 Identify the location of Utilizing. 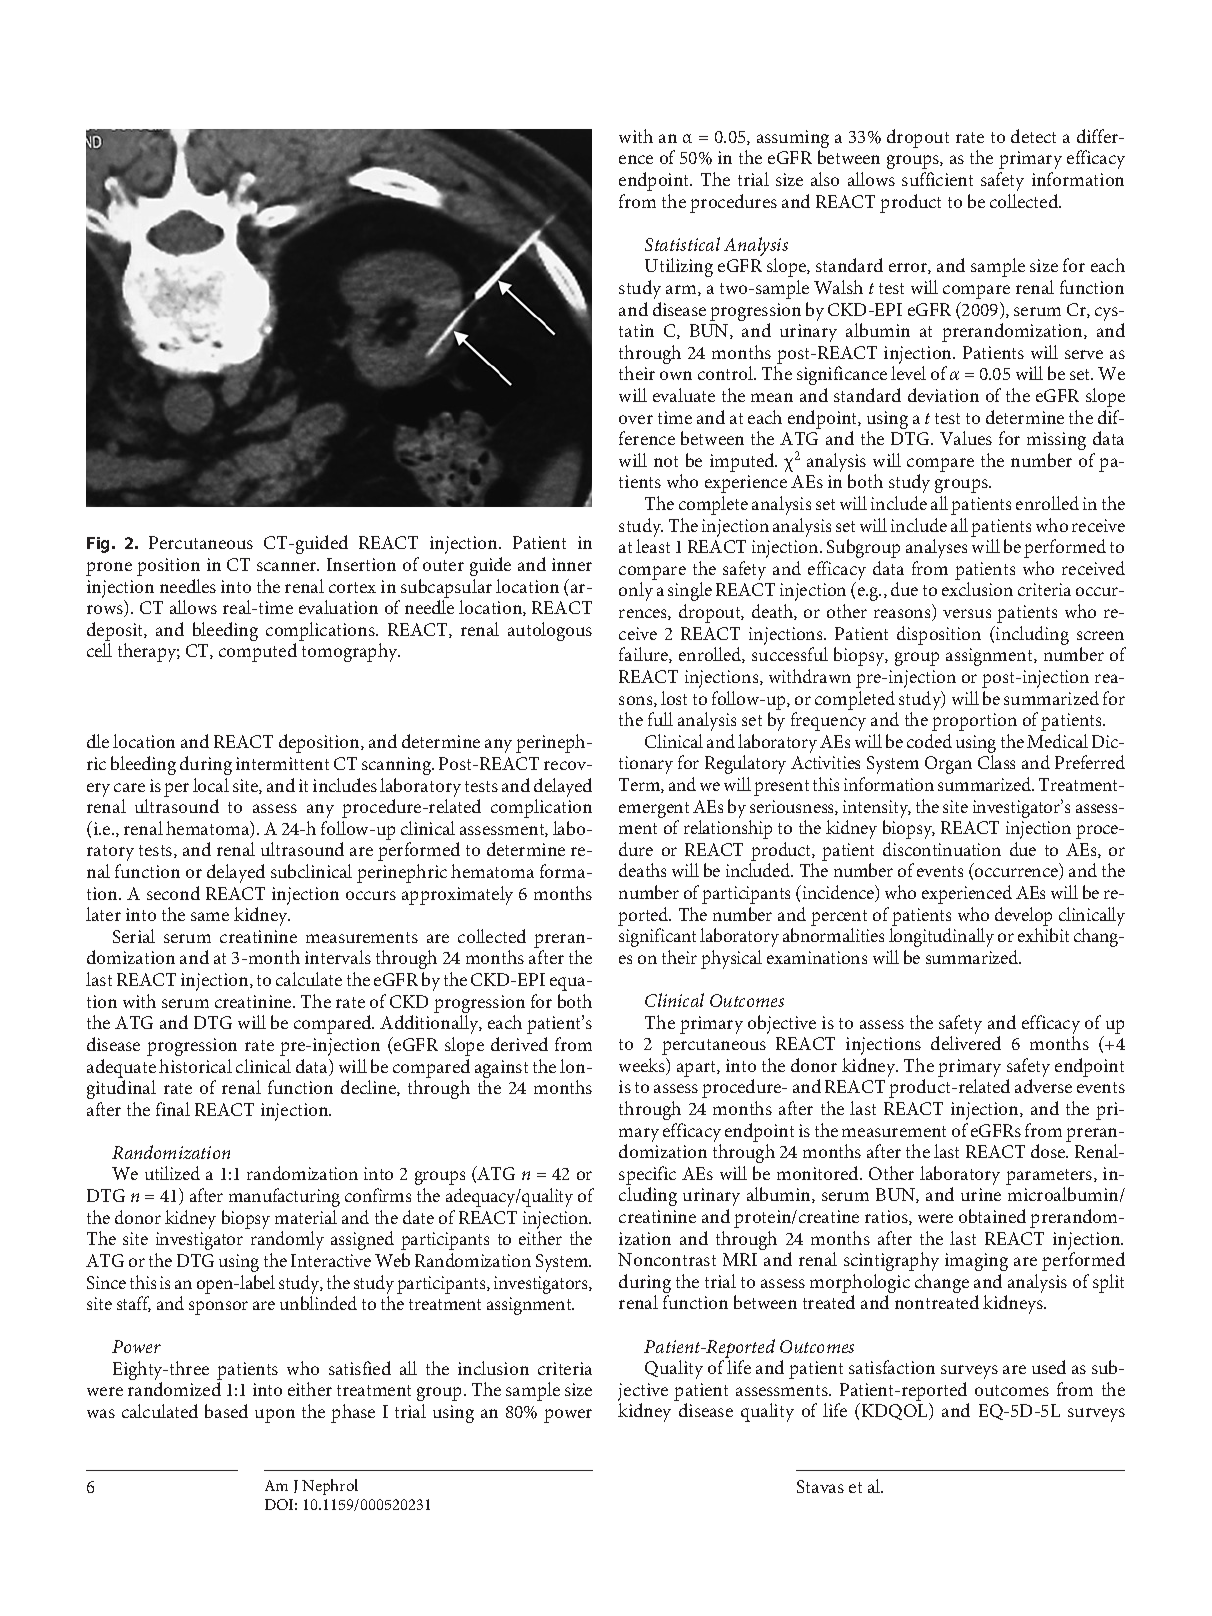
(679, 267).
